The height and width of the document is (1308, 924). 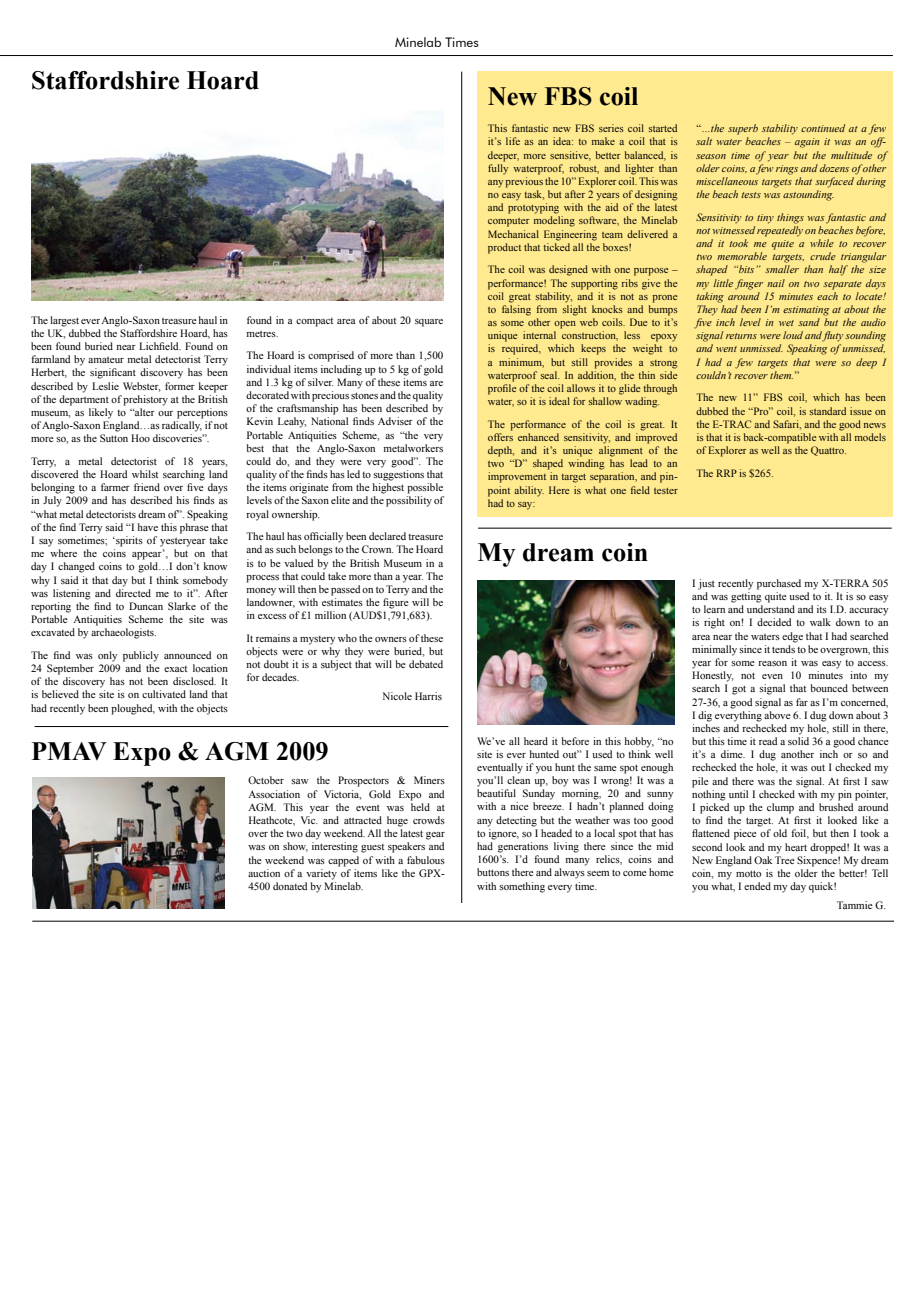 What do you see at coordinates (807, 143) in the document?
I see `again` at bounding box center [807, 143].
